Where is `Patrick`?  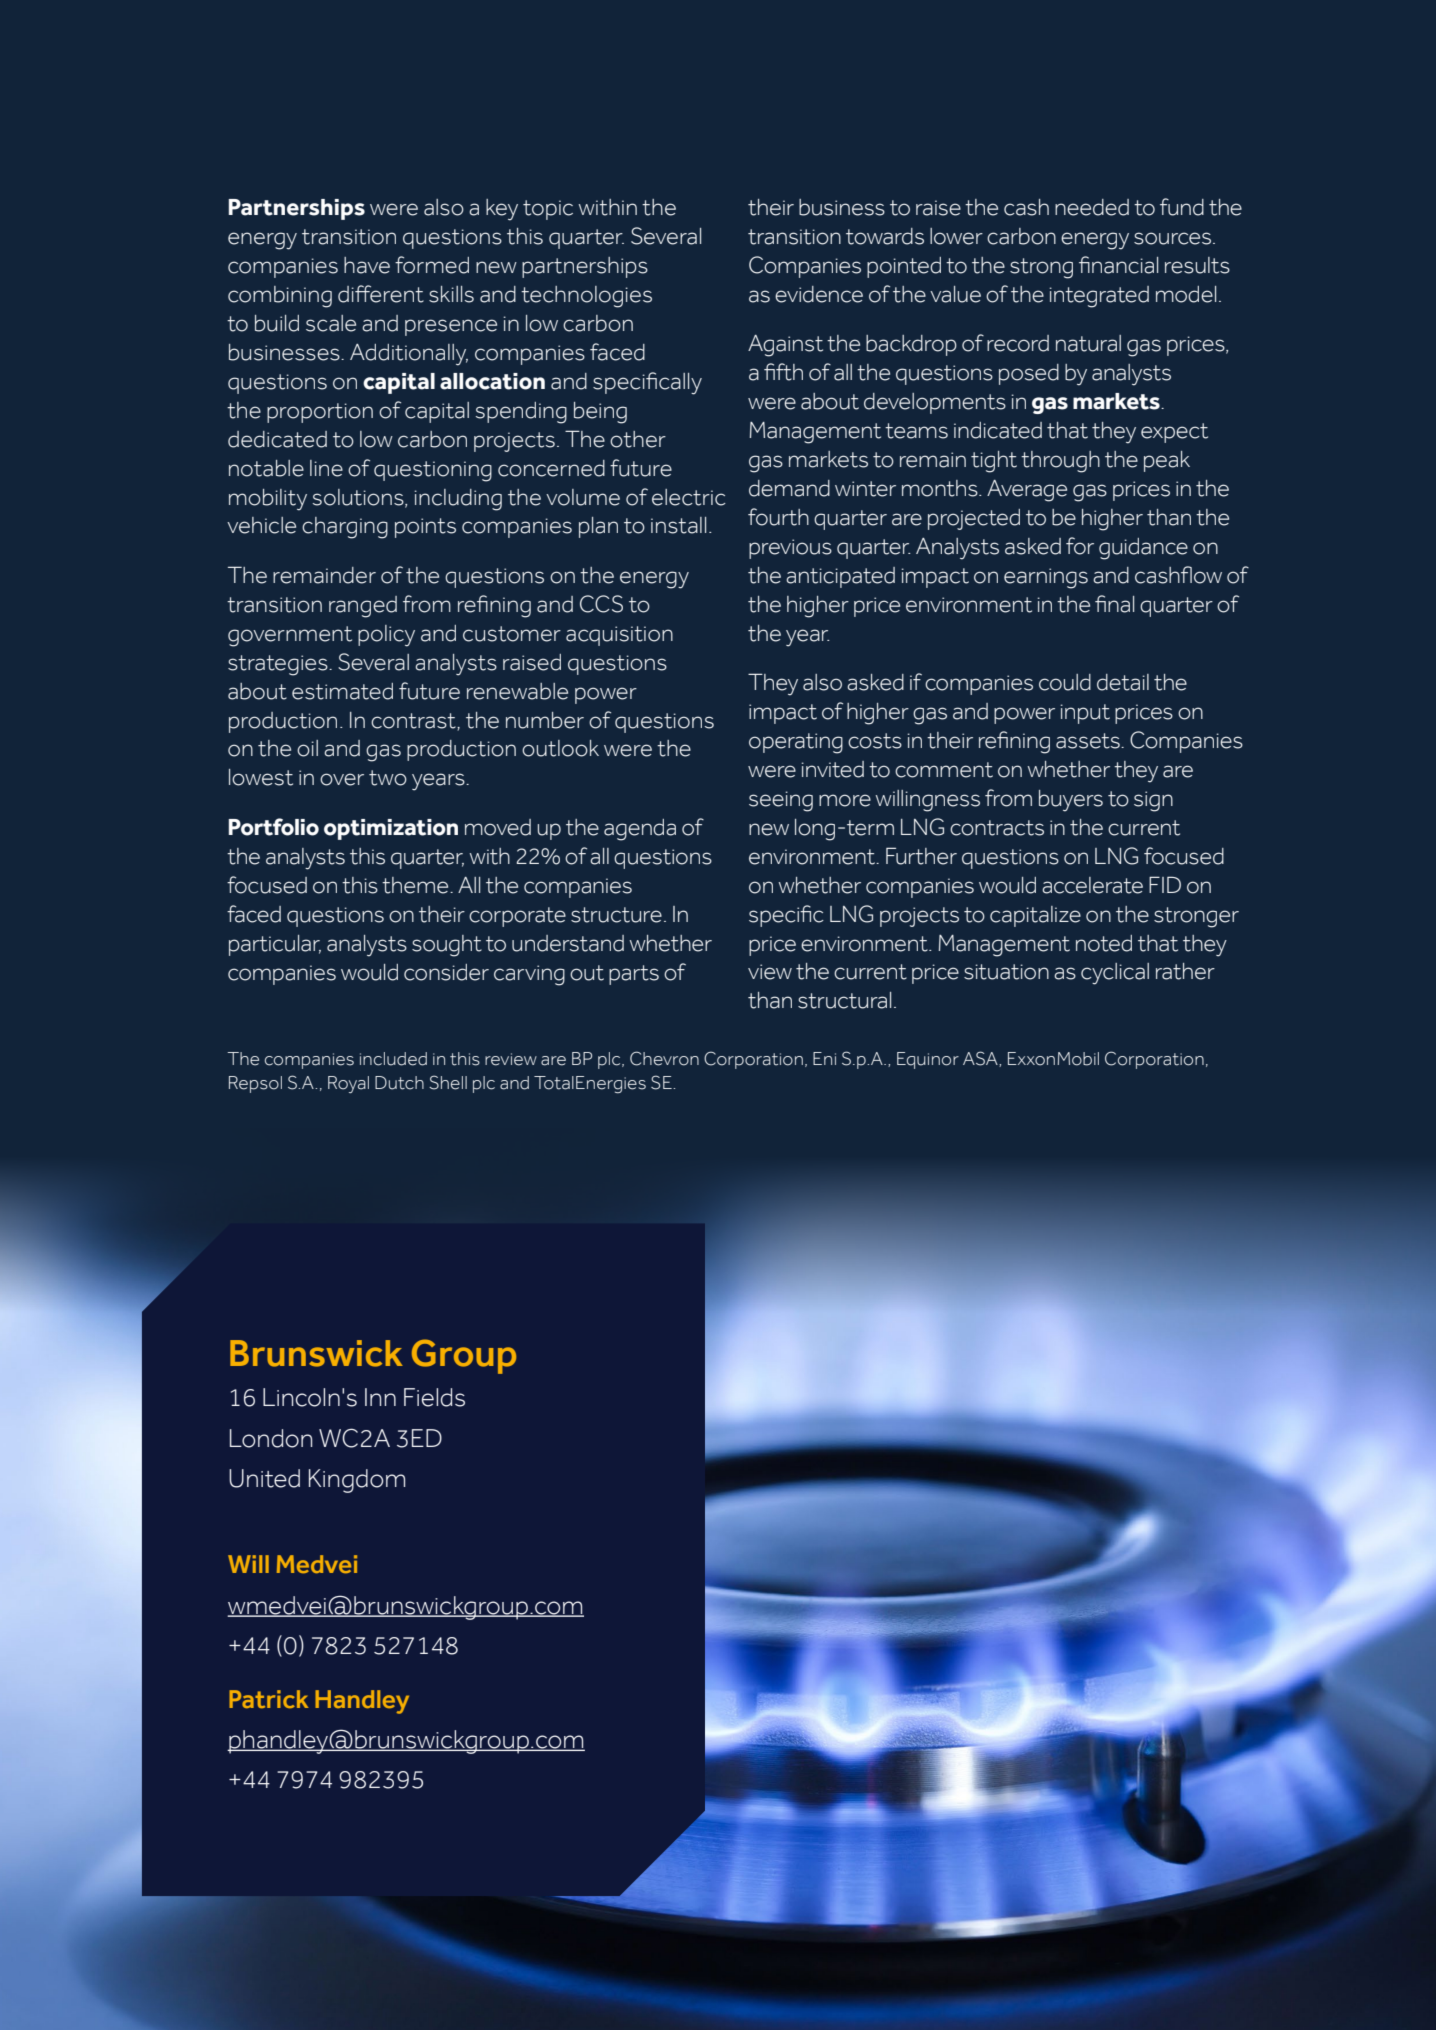
Patrick is located at coordinates (268, 1699).
